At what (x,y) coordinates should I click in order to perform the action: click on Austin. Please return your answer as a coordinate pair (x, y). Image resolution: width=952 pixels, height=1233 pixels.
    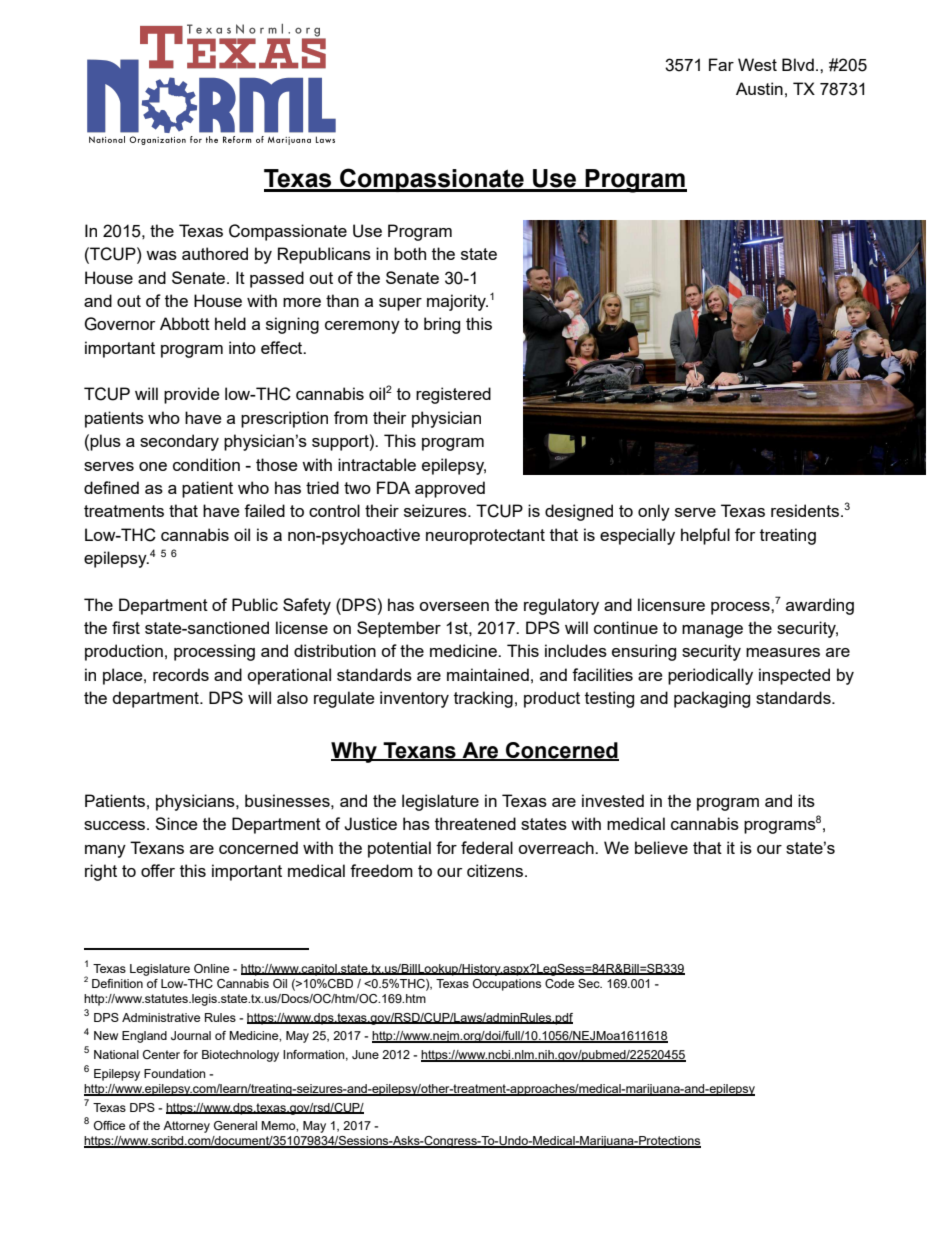
    Looking at the image, I should click on (759, 88).
